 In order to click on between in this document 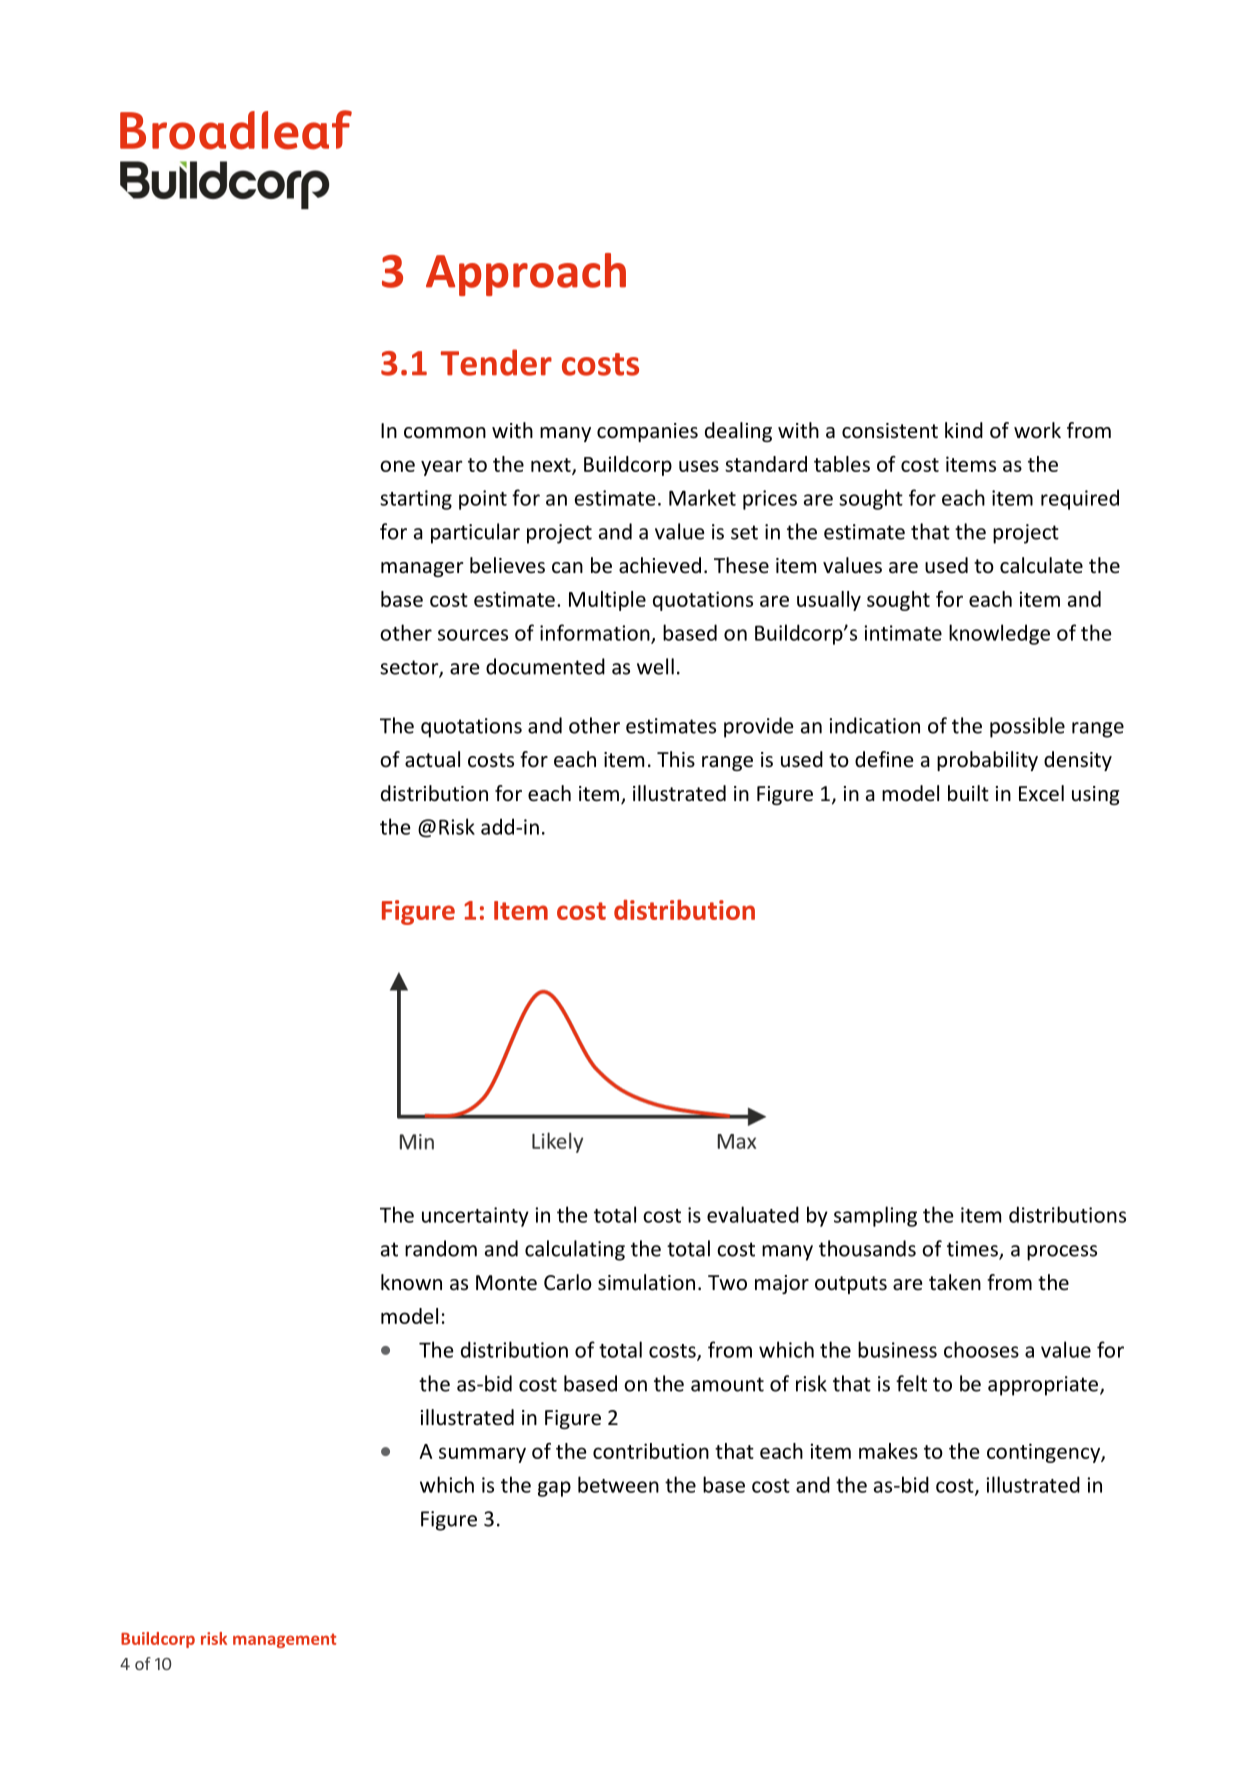, I will do `click(618, 1484)`.
